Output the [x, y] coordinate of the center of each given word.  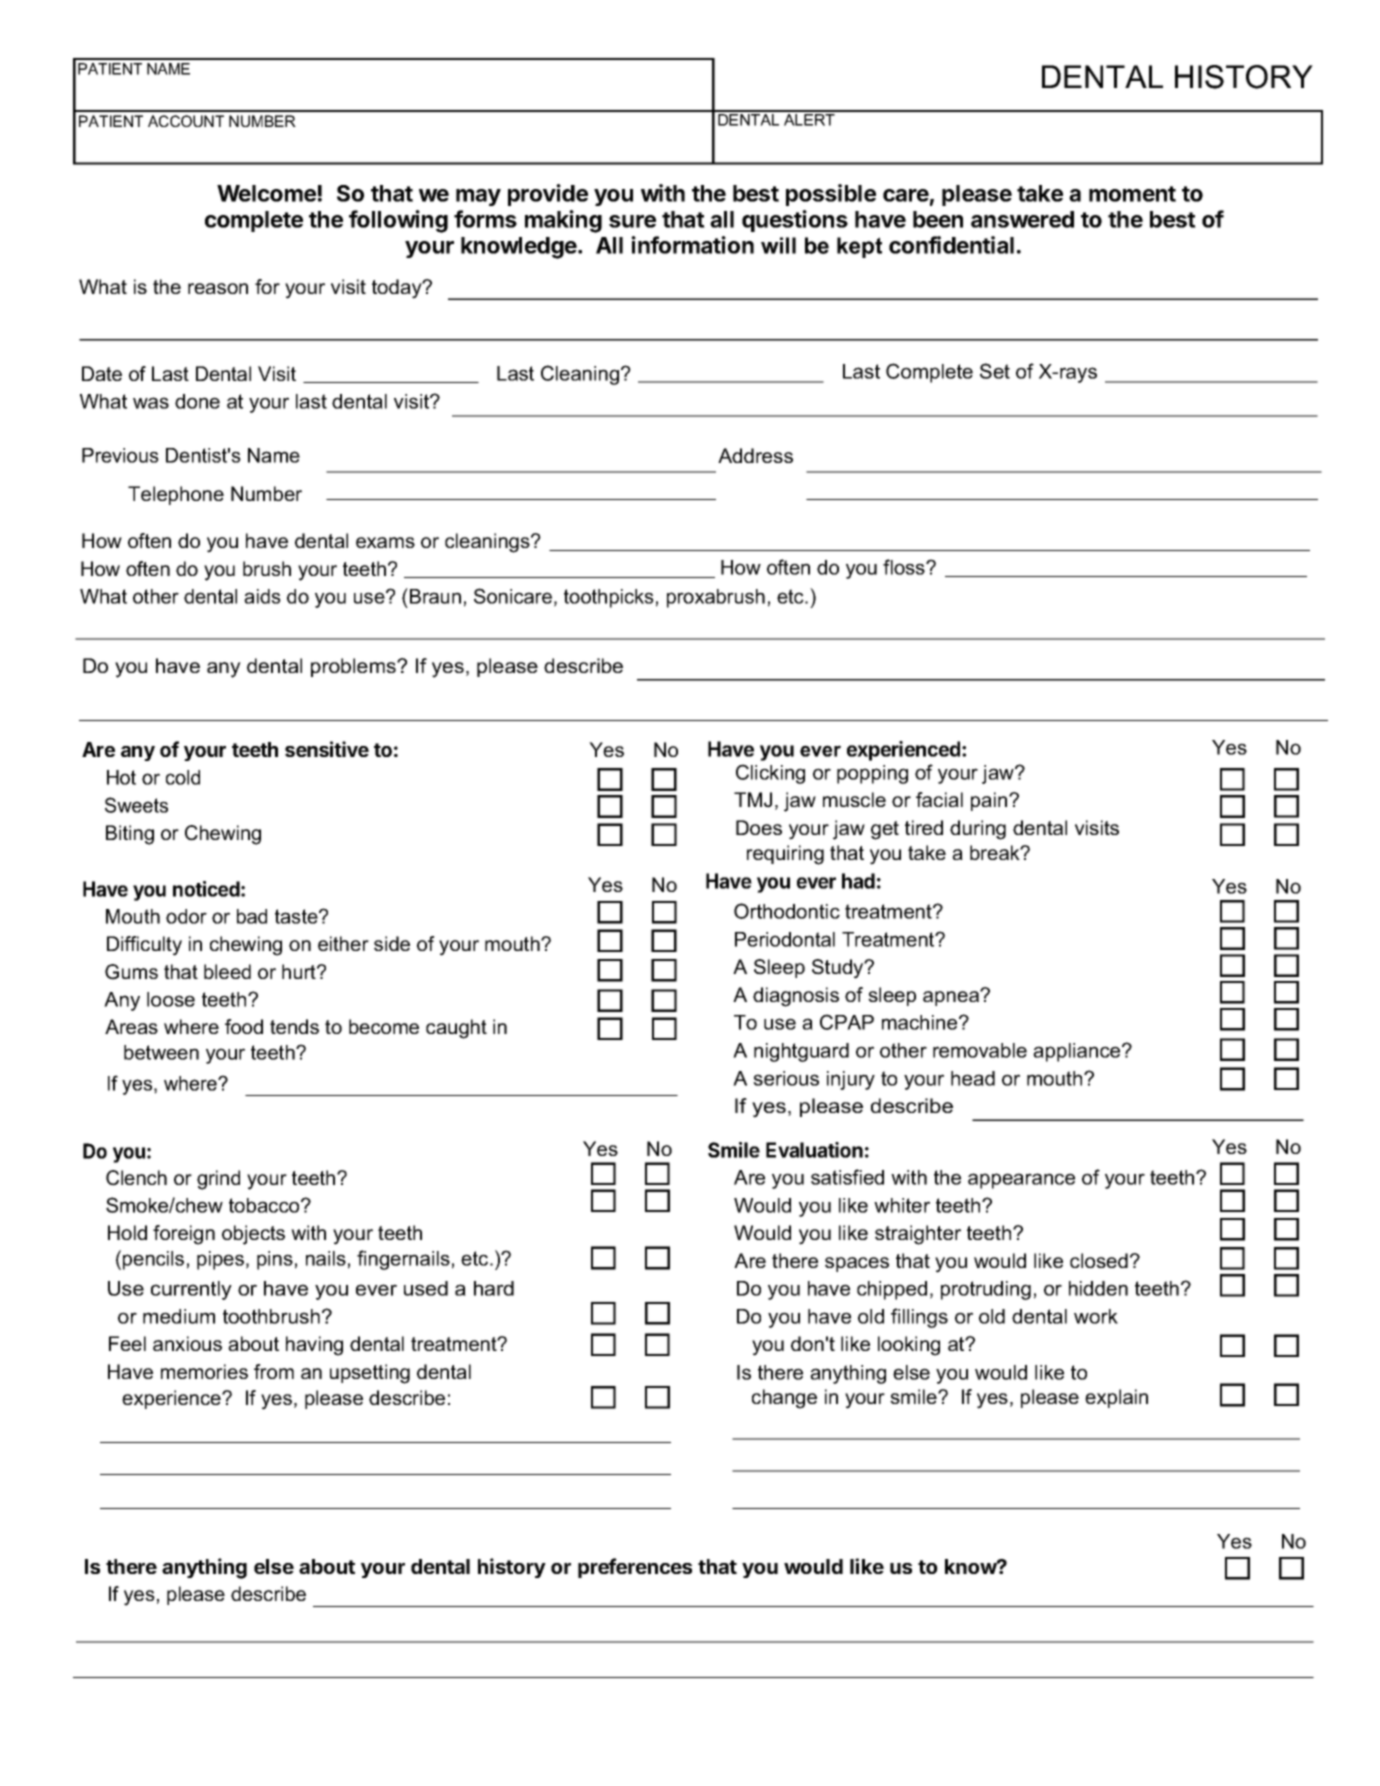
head [973, 1078]
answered [1022, 219]
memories [204, 1371]
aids [262, 596]
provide [548, 195]
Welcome [266, 193]
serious [786, 1078]
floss [905, 567]
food [244, 1026]
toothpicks [609, 598]
